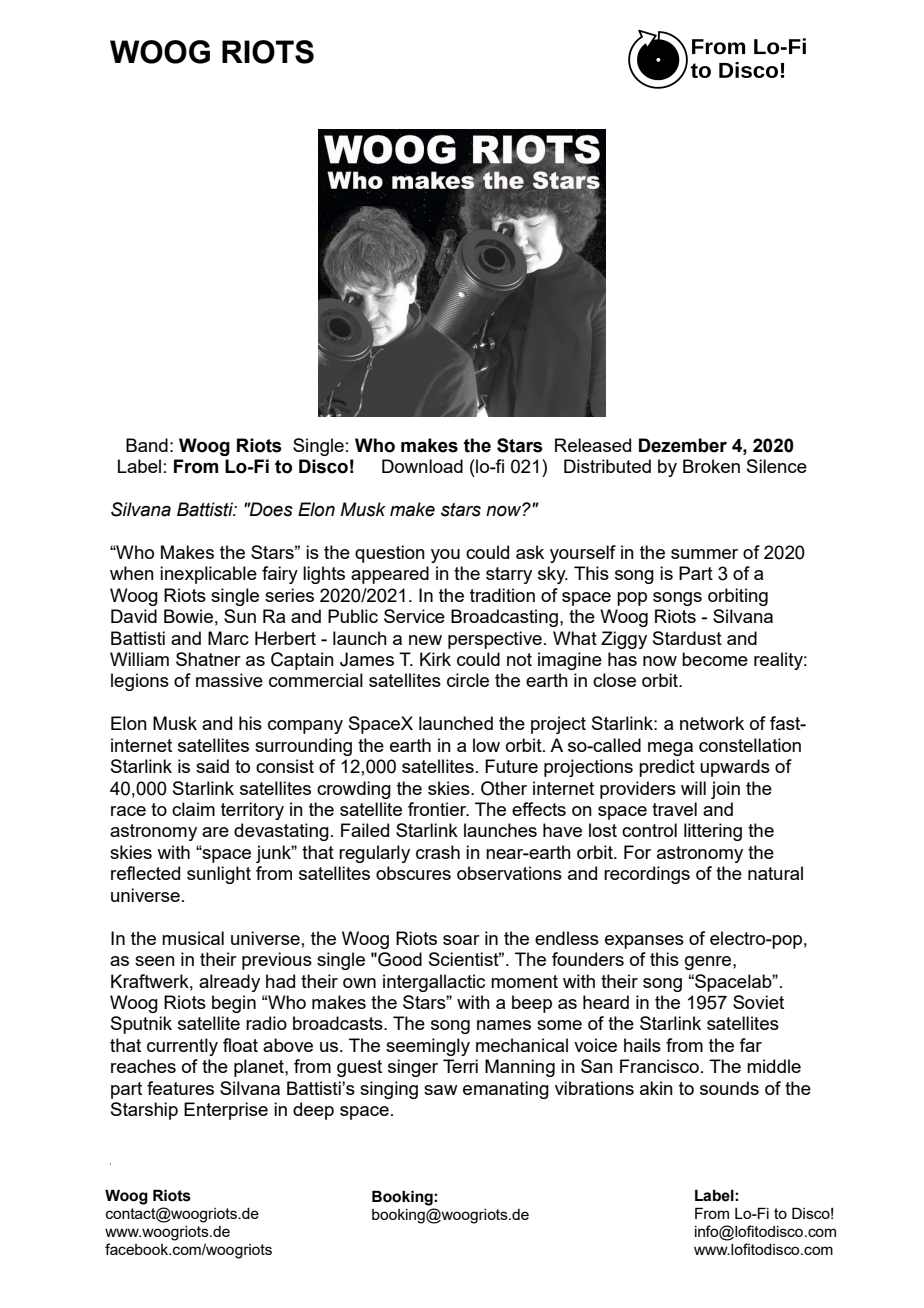 The width and height of the document is (924, 1308). Describe the element at coordinates (715, 659) in the document. I see `become` at that location.
